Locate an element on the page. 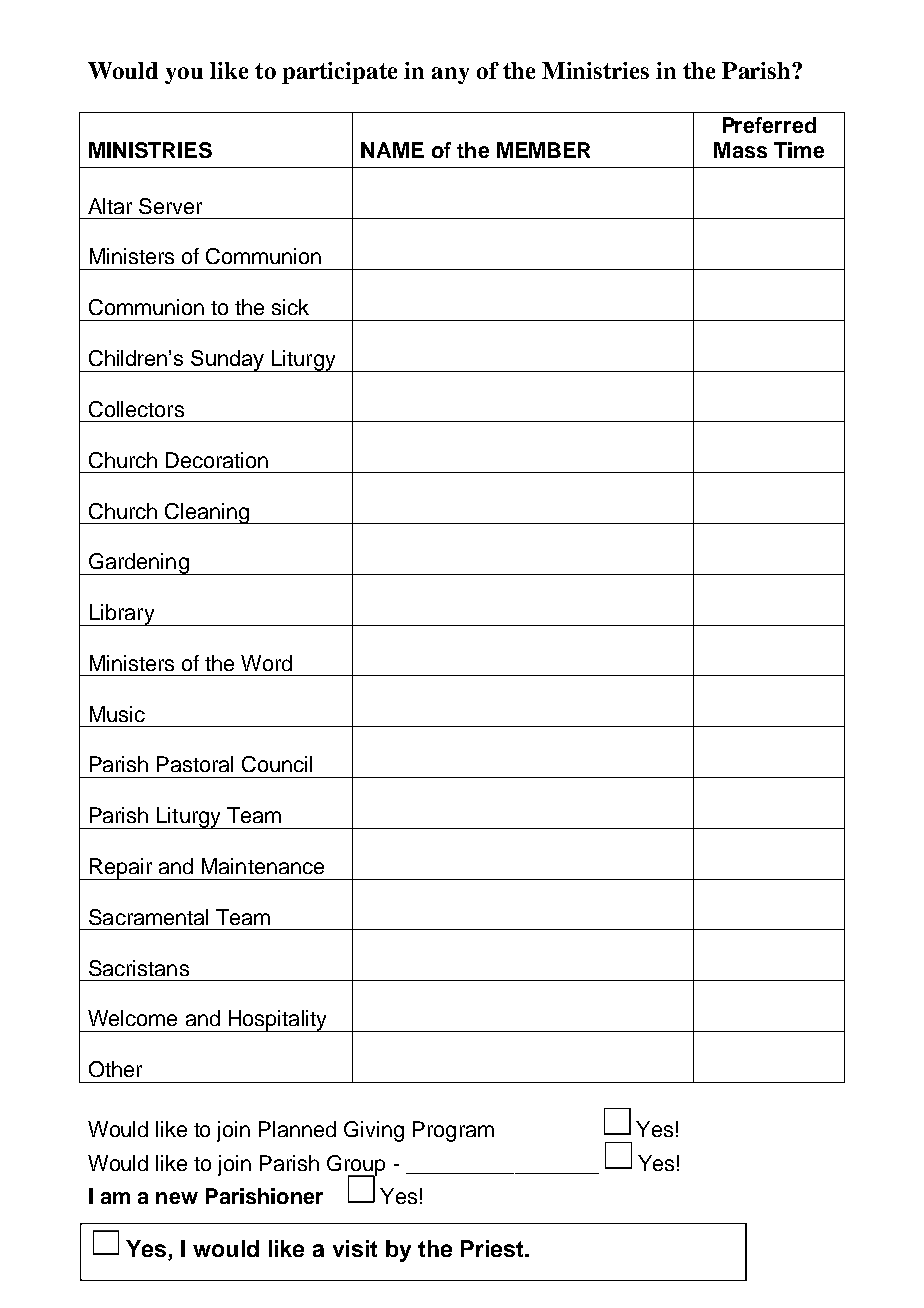 The height and width of the document is (1308, 924). Mass is located at coordinates (740, 150).
